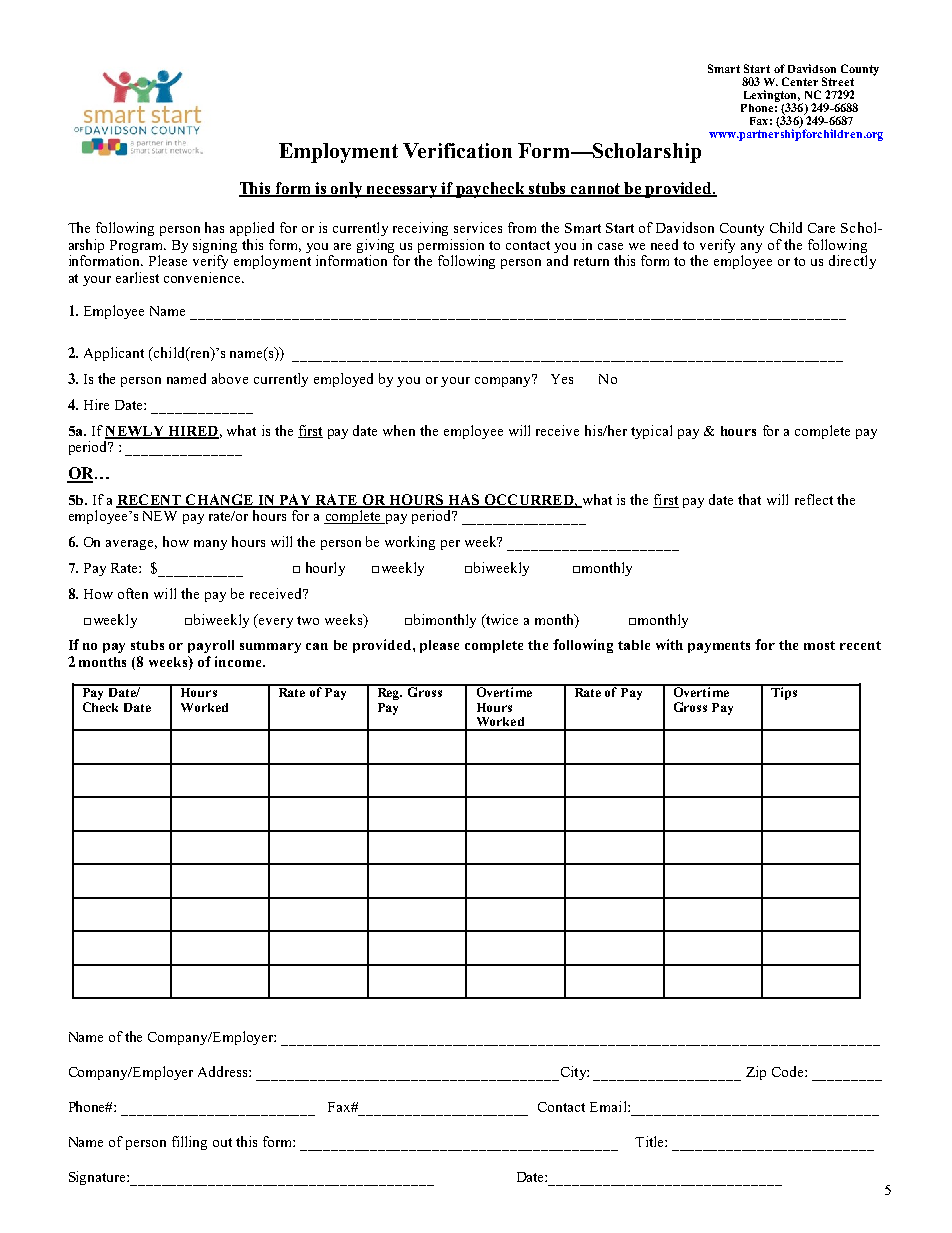 The image size is (952, 1233). Describe the element at coordinates (211, 646) in the screenshot. I see `payroll` at that location.
